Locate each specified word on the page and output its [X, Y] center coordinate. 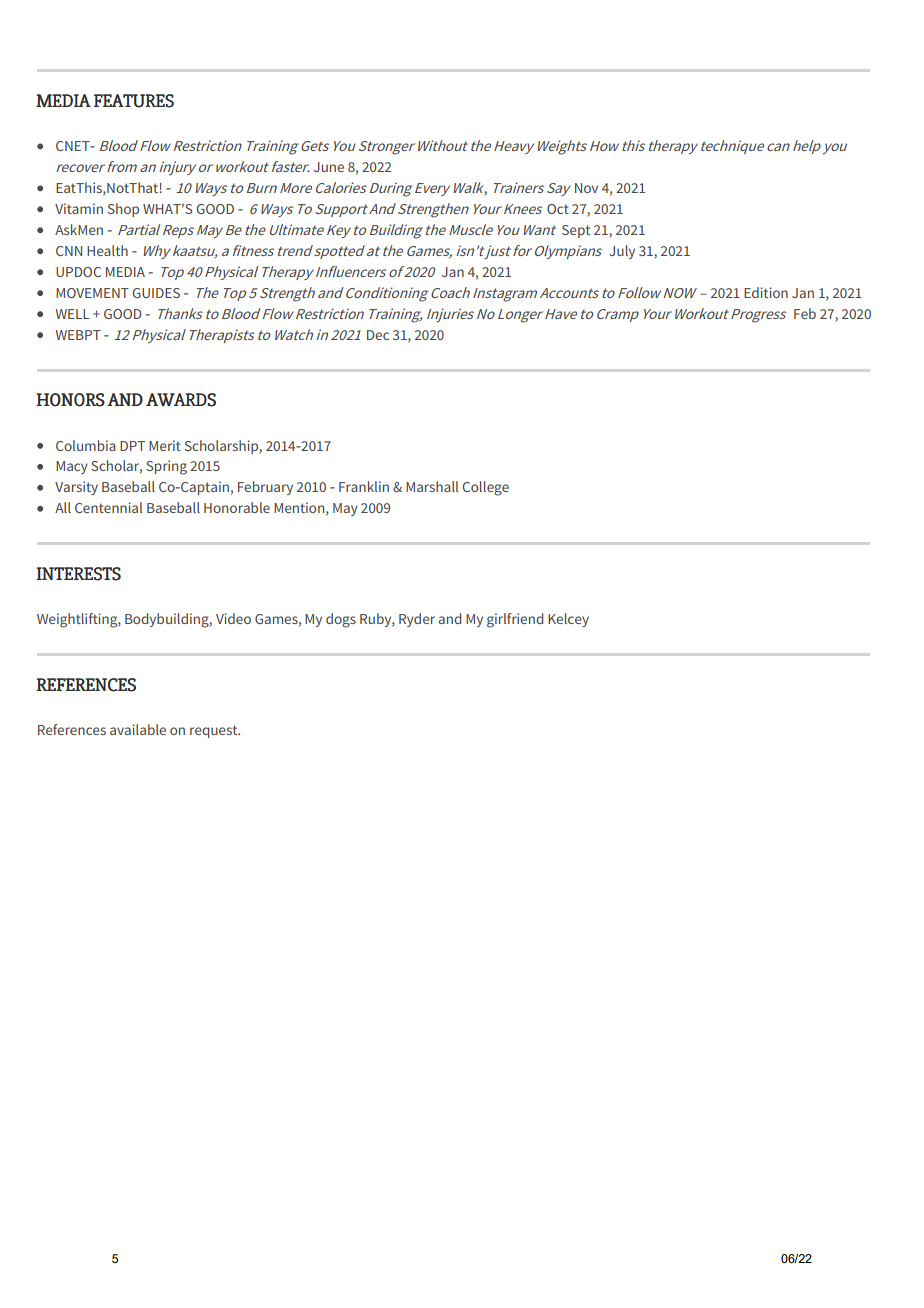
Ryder [417, 620]
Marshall [432, 486]
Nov [586, 188]
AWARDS [181, 400]
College [485, 488]
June [329, 167]
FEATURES [134, 101]
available [138, 729]
